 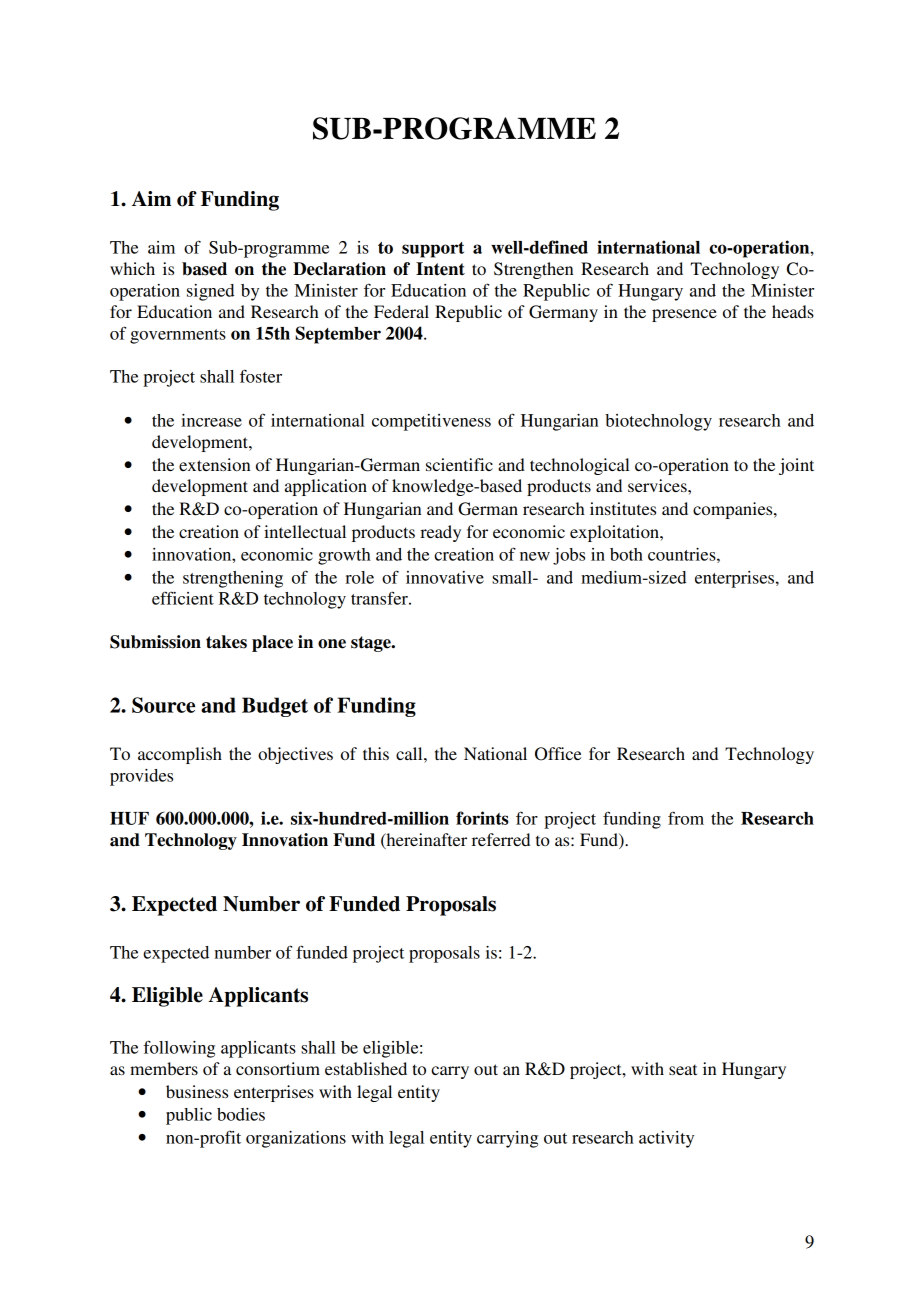 What do you see at coordinates (684, 315) in the screenshot?
I see `presence` at bounding box center [684, 315].
